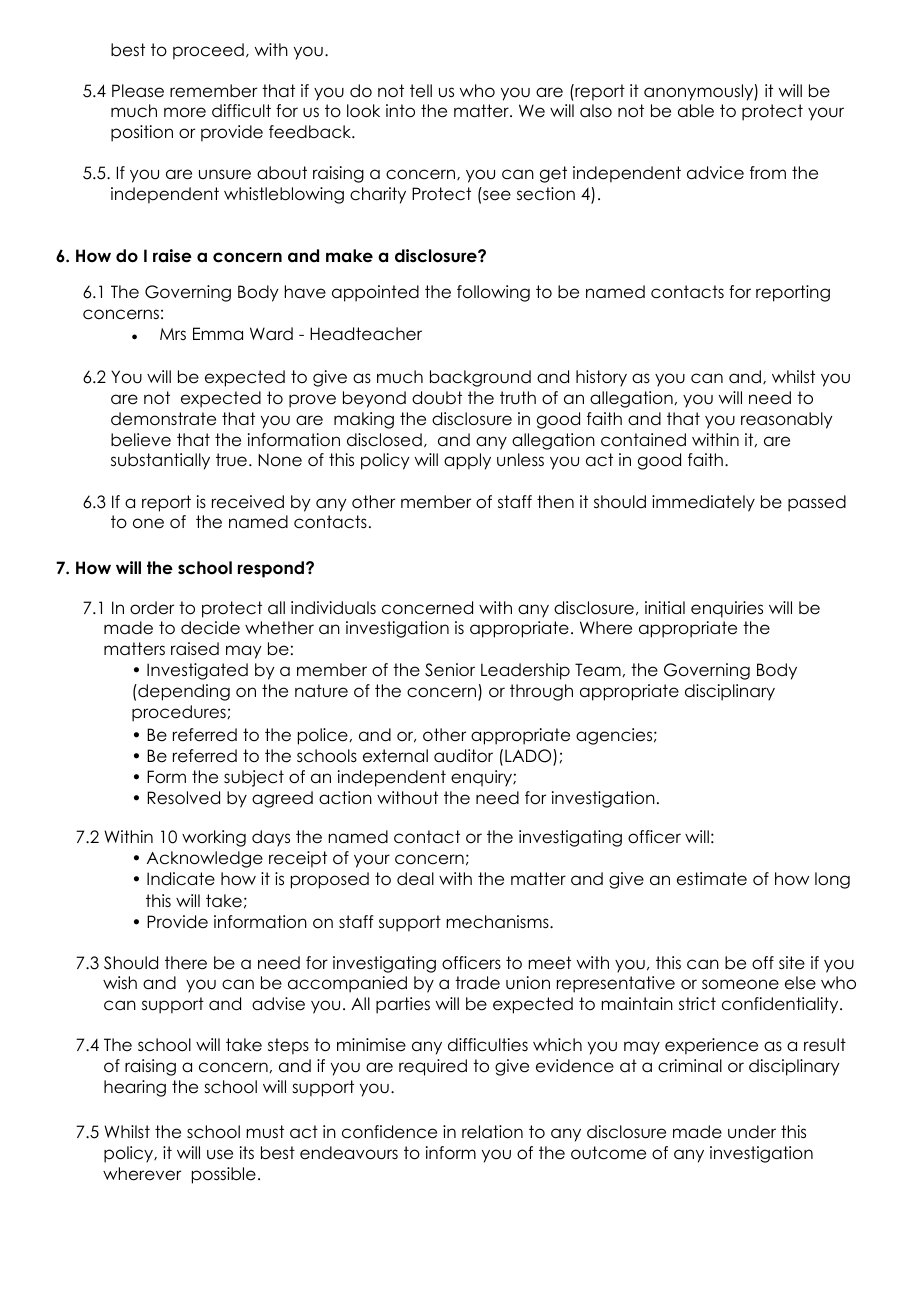 The image size is (924, 1307). I want to click on more, so click(185, 112).
